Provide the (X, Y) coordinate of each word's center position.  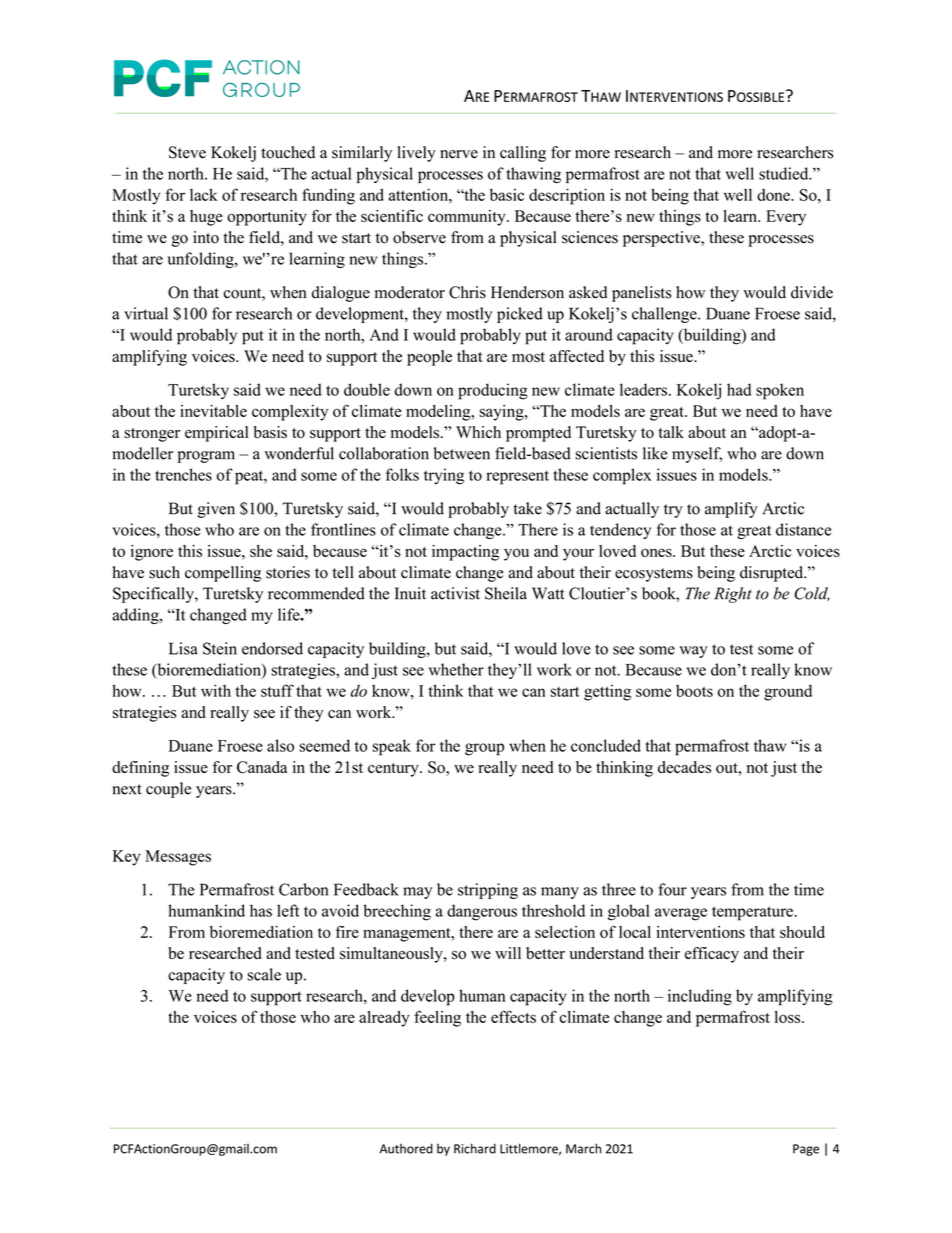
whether (456, 669)
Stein (220, 648)
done (774, 195)
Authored (406, 1148)
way (693, 652)
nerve (459, 154)
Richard (475, 1148)
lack (204, 194)
